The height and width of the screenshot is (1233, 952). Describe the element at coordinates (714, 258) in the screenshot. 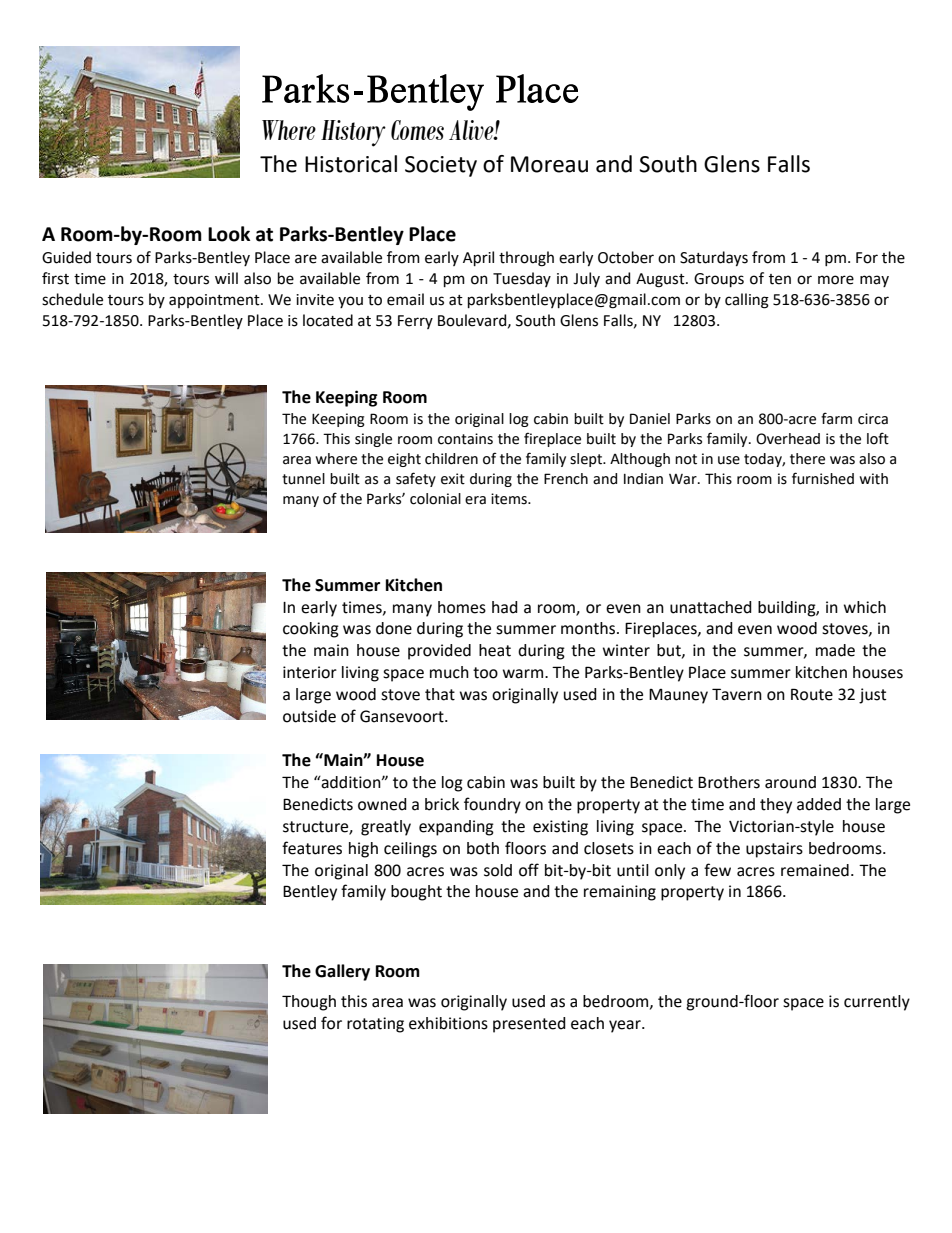

I see `Saturdays` at that location.
